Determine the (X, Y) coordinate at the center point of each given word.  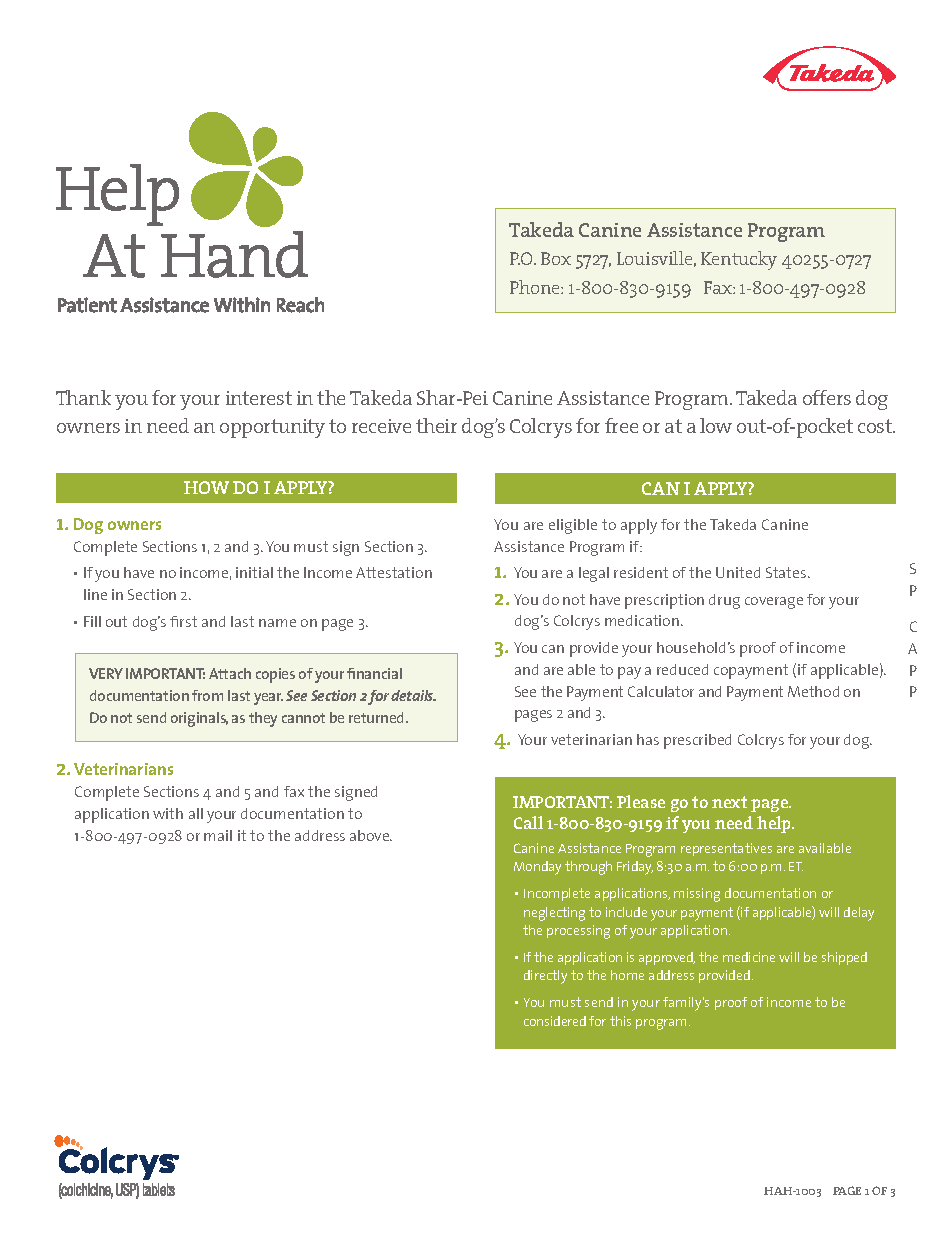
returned (378, 717)
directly (545, 977)
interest (259, 398)
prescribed (697, 741)
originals (199, 719)
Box (556, 258)
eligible (573, 526)
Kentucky (739, 260)
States (787, 572)
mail (218, 835)
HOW (206, 487)
